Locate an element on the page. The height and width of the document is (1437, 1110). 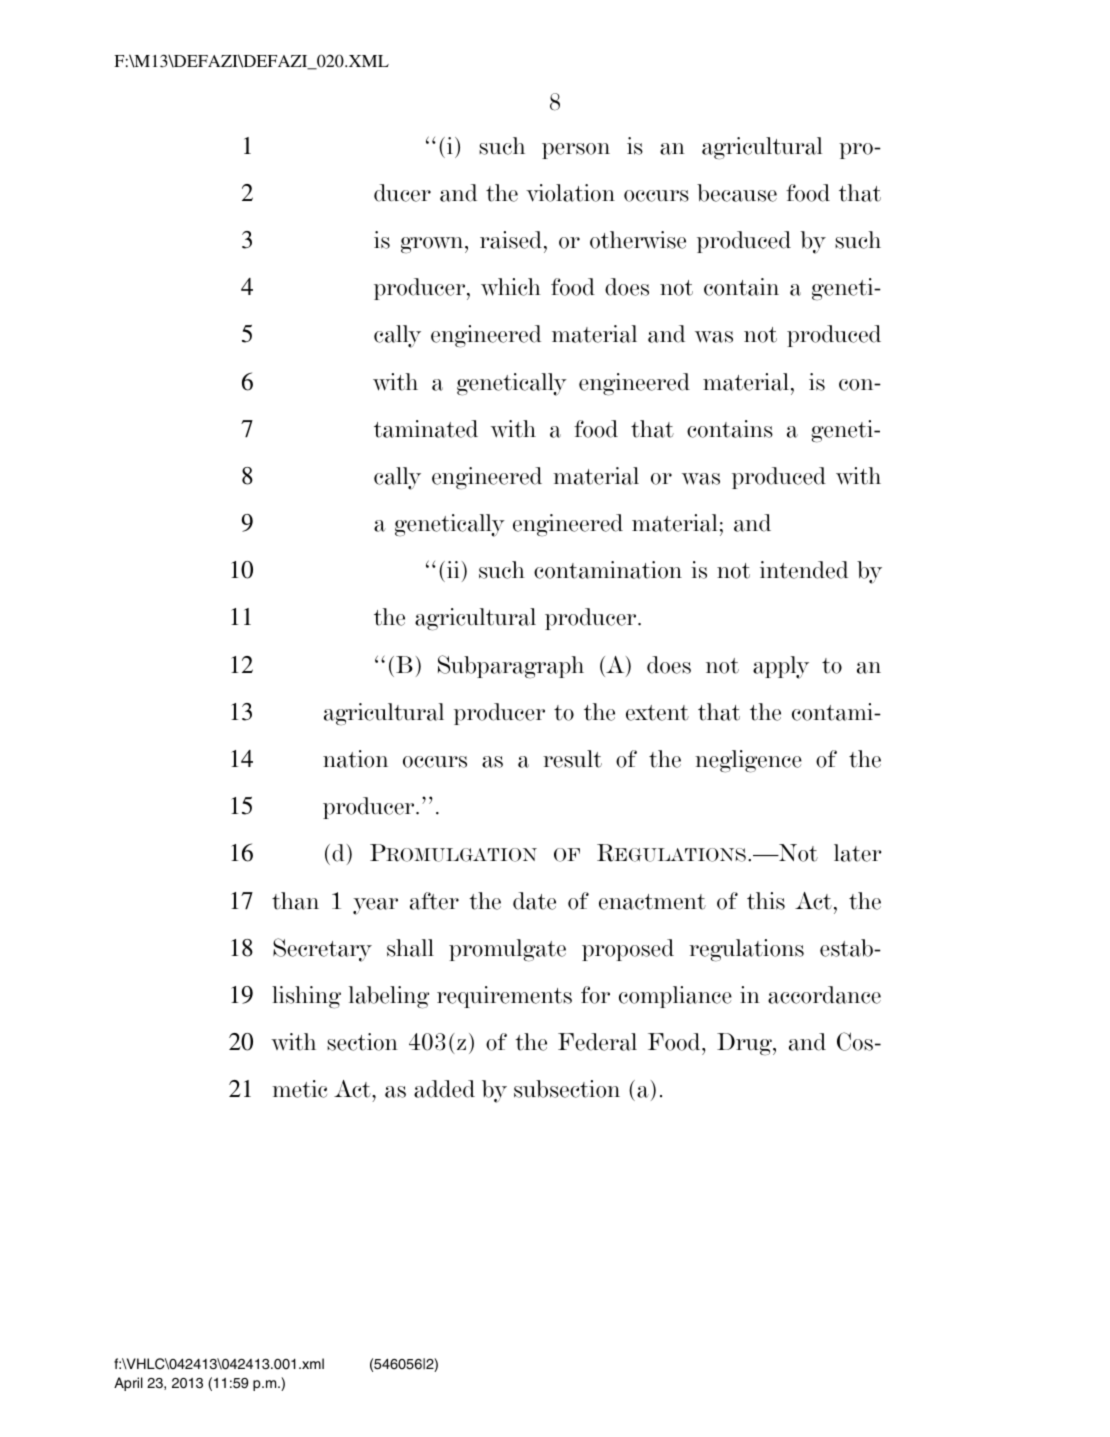
April is located at coordinates (128, 1384).
